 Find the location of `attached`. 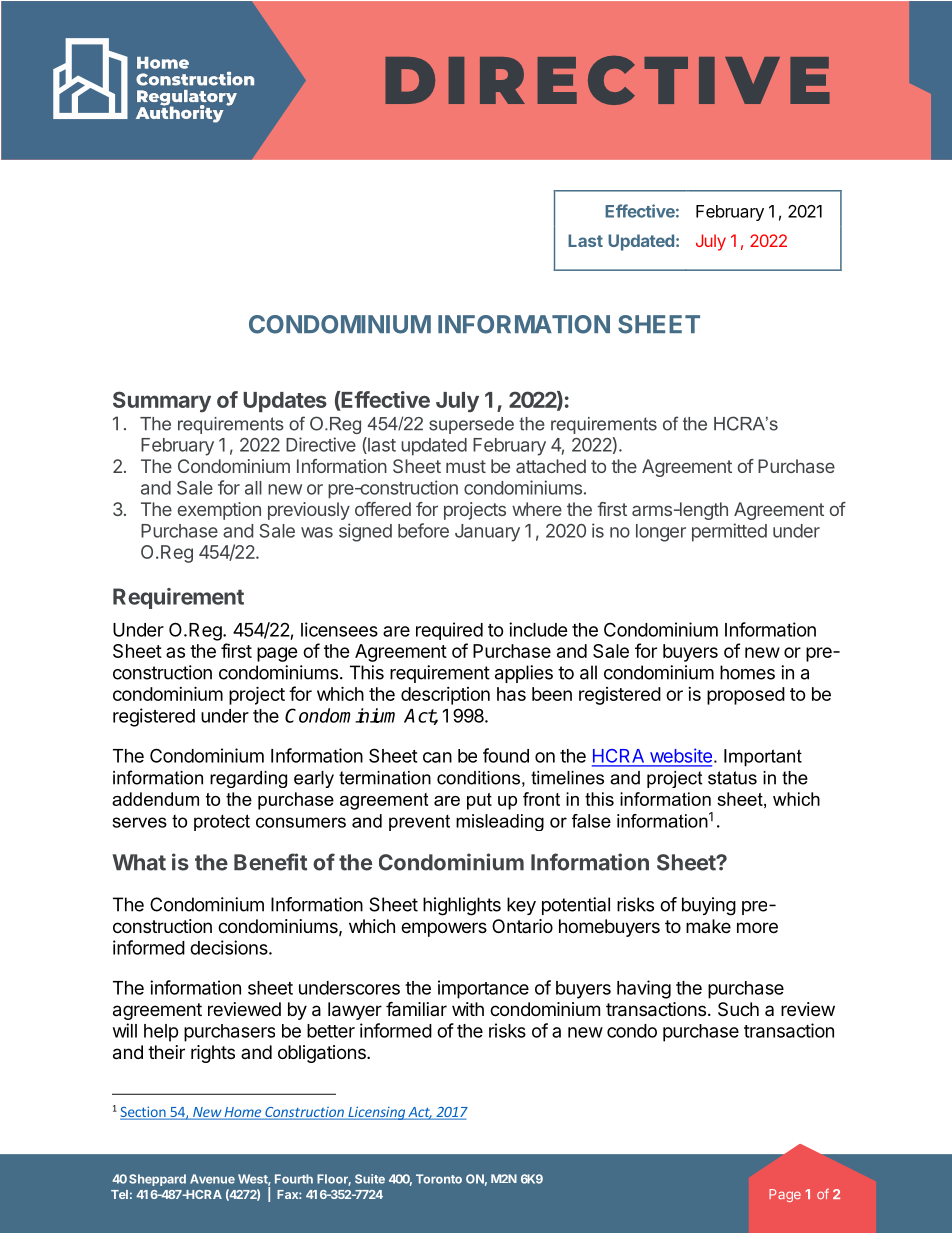

attached is located at coordinates (551, 466).
